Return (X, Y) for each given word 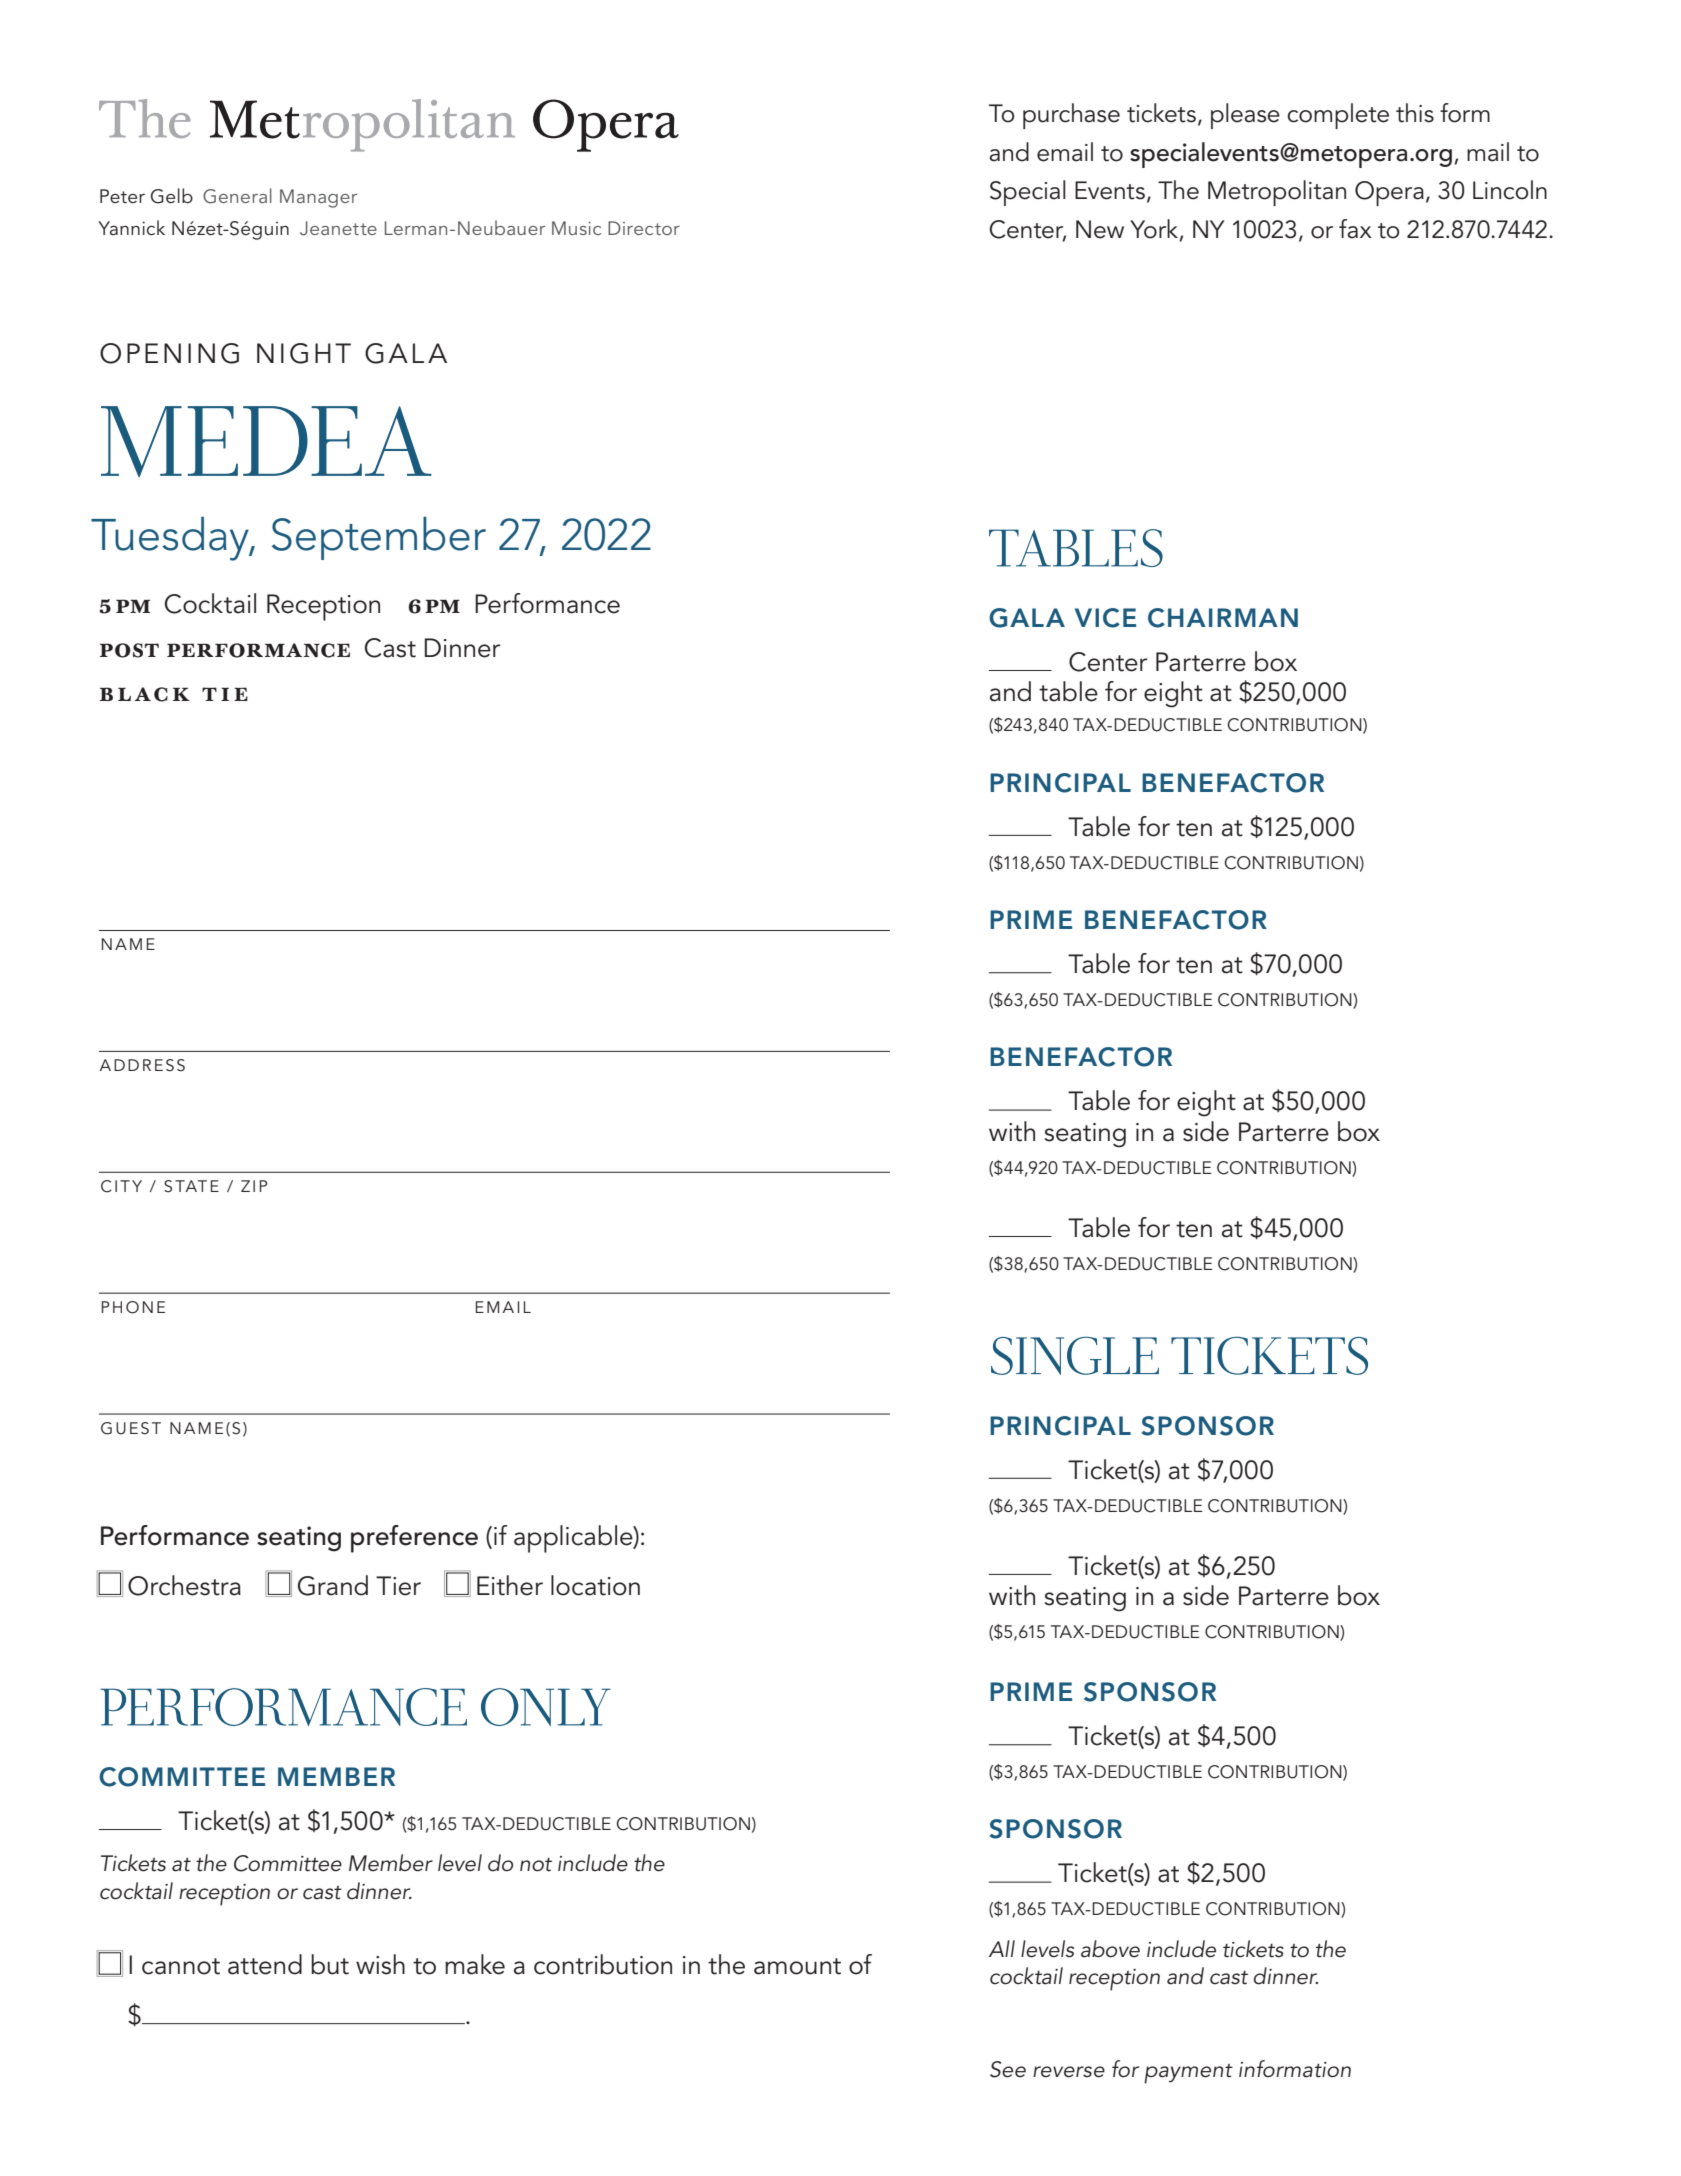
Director (644, 228)
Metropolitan (1277, 193)
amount (797, 1966)
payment (1188, 2074)
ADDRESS (142, 1065)
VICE (1105, 618)
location (595, 1585)
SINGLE (1075, 1356)
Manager (318, 198)
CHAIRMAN (1223, 618)
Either (510, 1585)
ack (162, 694)
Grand (333, 1585)
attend (265, 1964)
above (1110, 1949)
